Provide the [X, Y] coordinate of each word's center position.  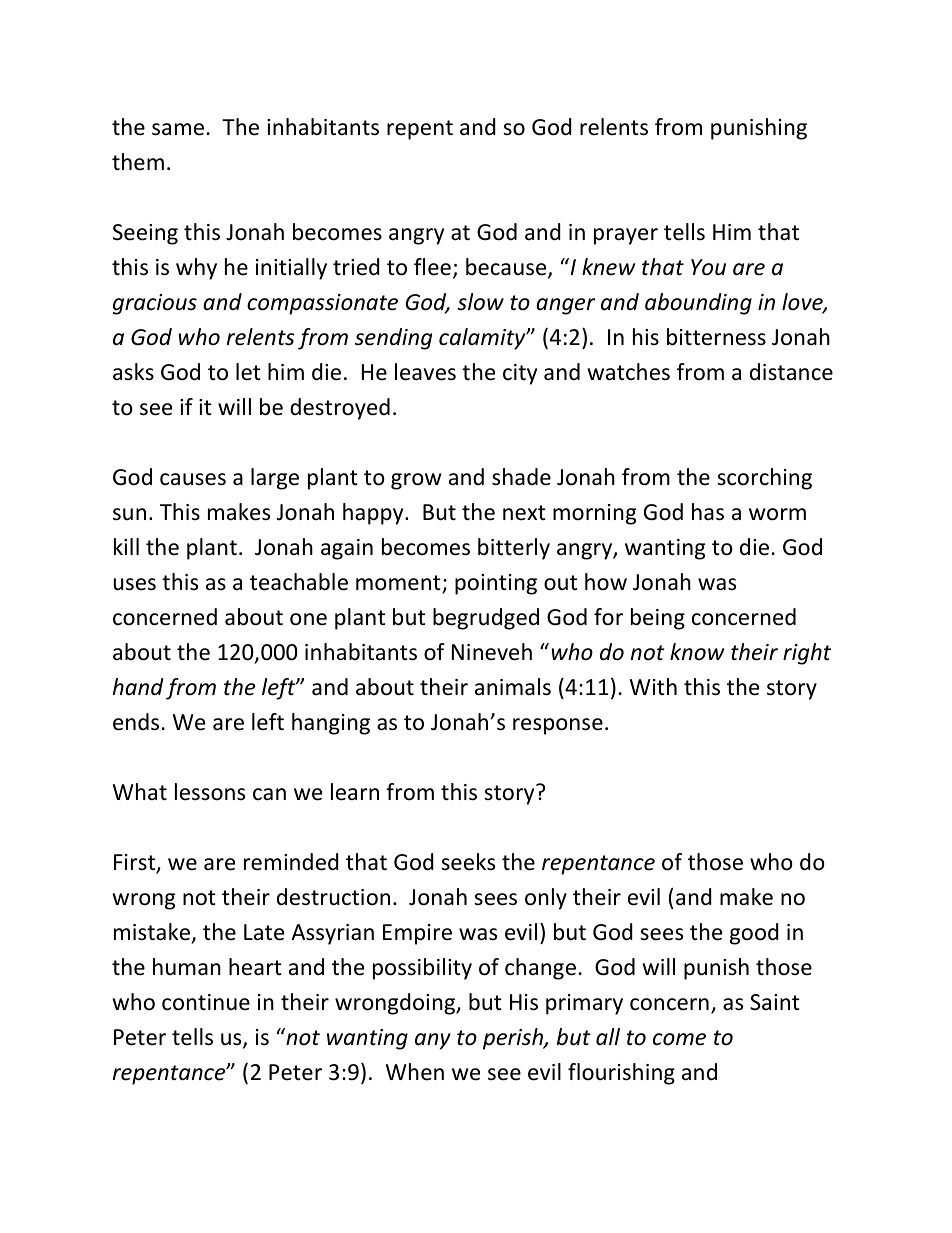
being [658, 619]
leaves [425, 372]
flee [432, 267]
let [248, 372]
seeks [468, 862]
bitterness [716, 337]
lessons [210, 792]
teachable [299, 582]
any [433, 1041]
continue [206, 1002]
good [754, 934]
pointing [496, 584]
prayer [626, 236]
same [178, 129]
